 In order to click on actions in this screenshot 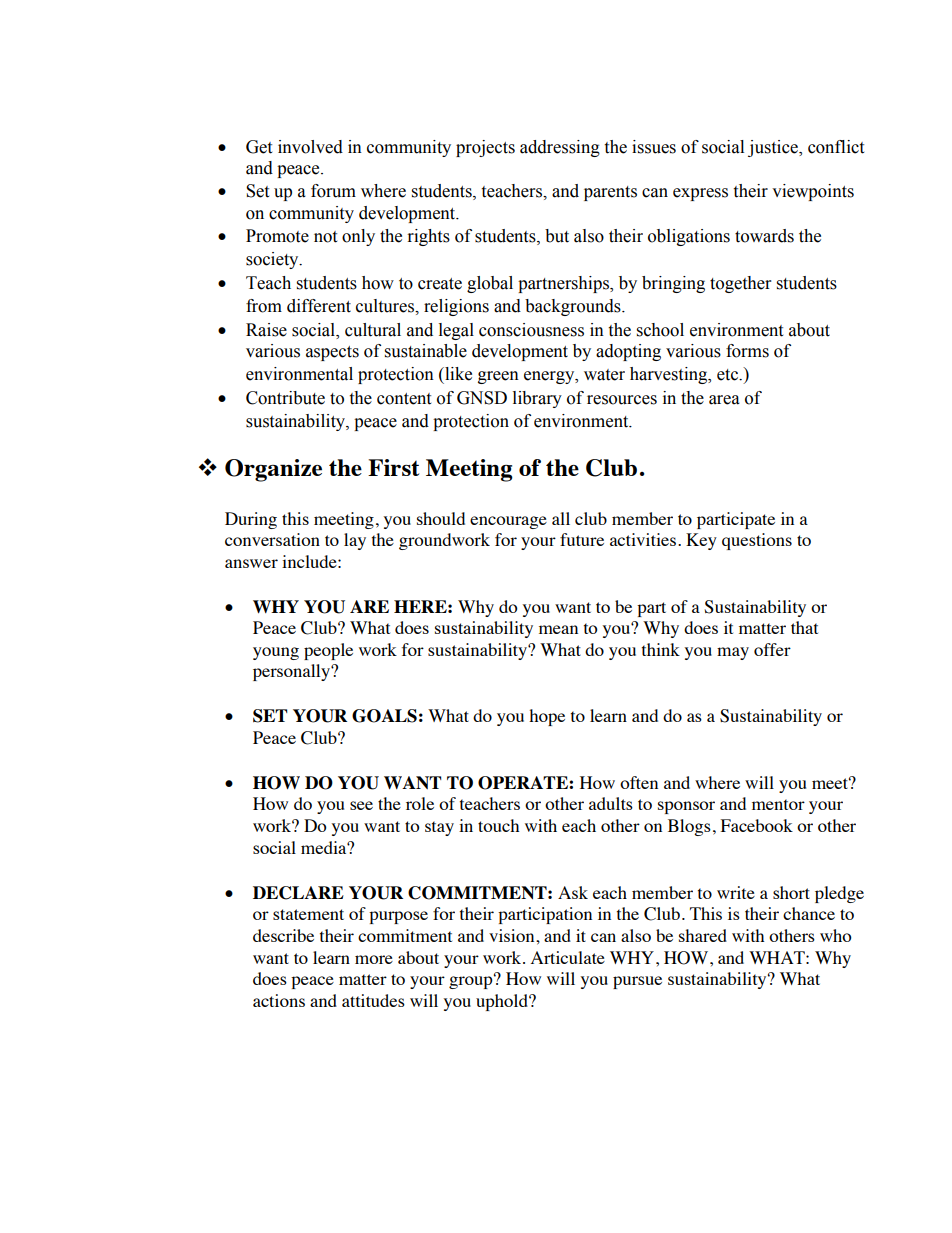, I will do `click(279, 1000)`.
